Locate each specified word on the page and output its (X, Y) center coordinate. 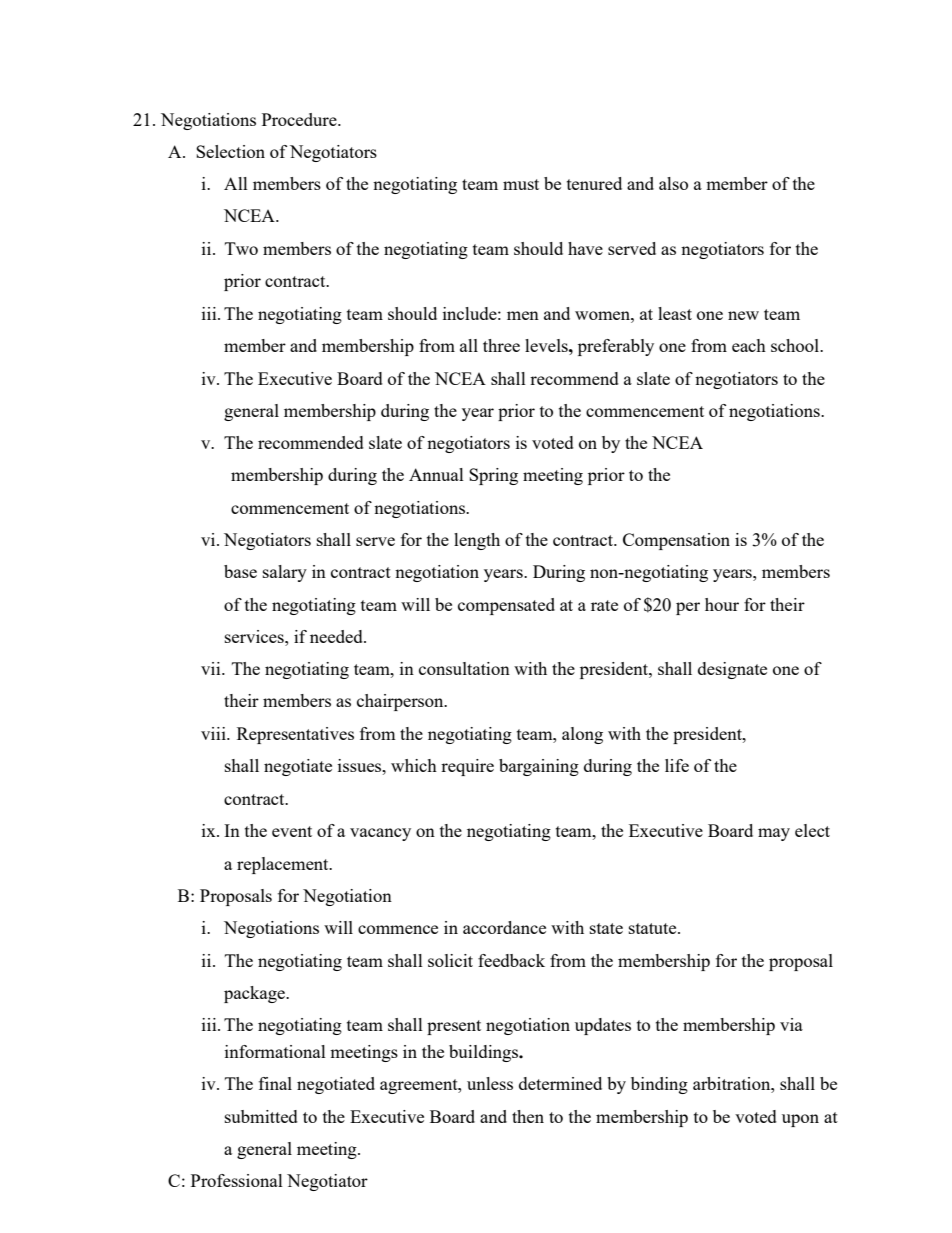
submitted (261, 1116)
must (521, 184)
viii (214, 733)
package (255, 994)
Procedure (300, 119)
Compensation (676, 541)
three (501, 345)
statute (654, 928)
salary (285, 573)
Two (241, 248)
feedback (511, 960)
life (677, 765)
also (673, 183)
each (749, 345)
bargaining (539, 767)
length (477, 541)
